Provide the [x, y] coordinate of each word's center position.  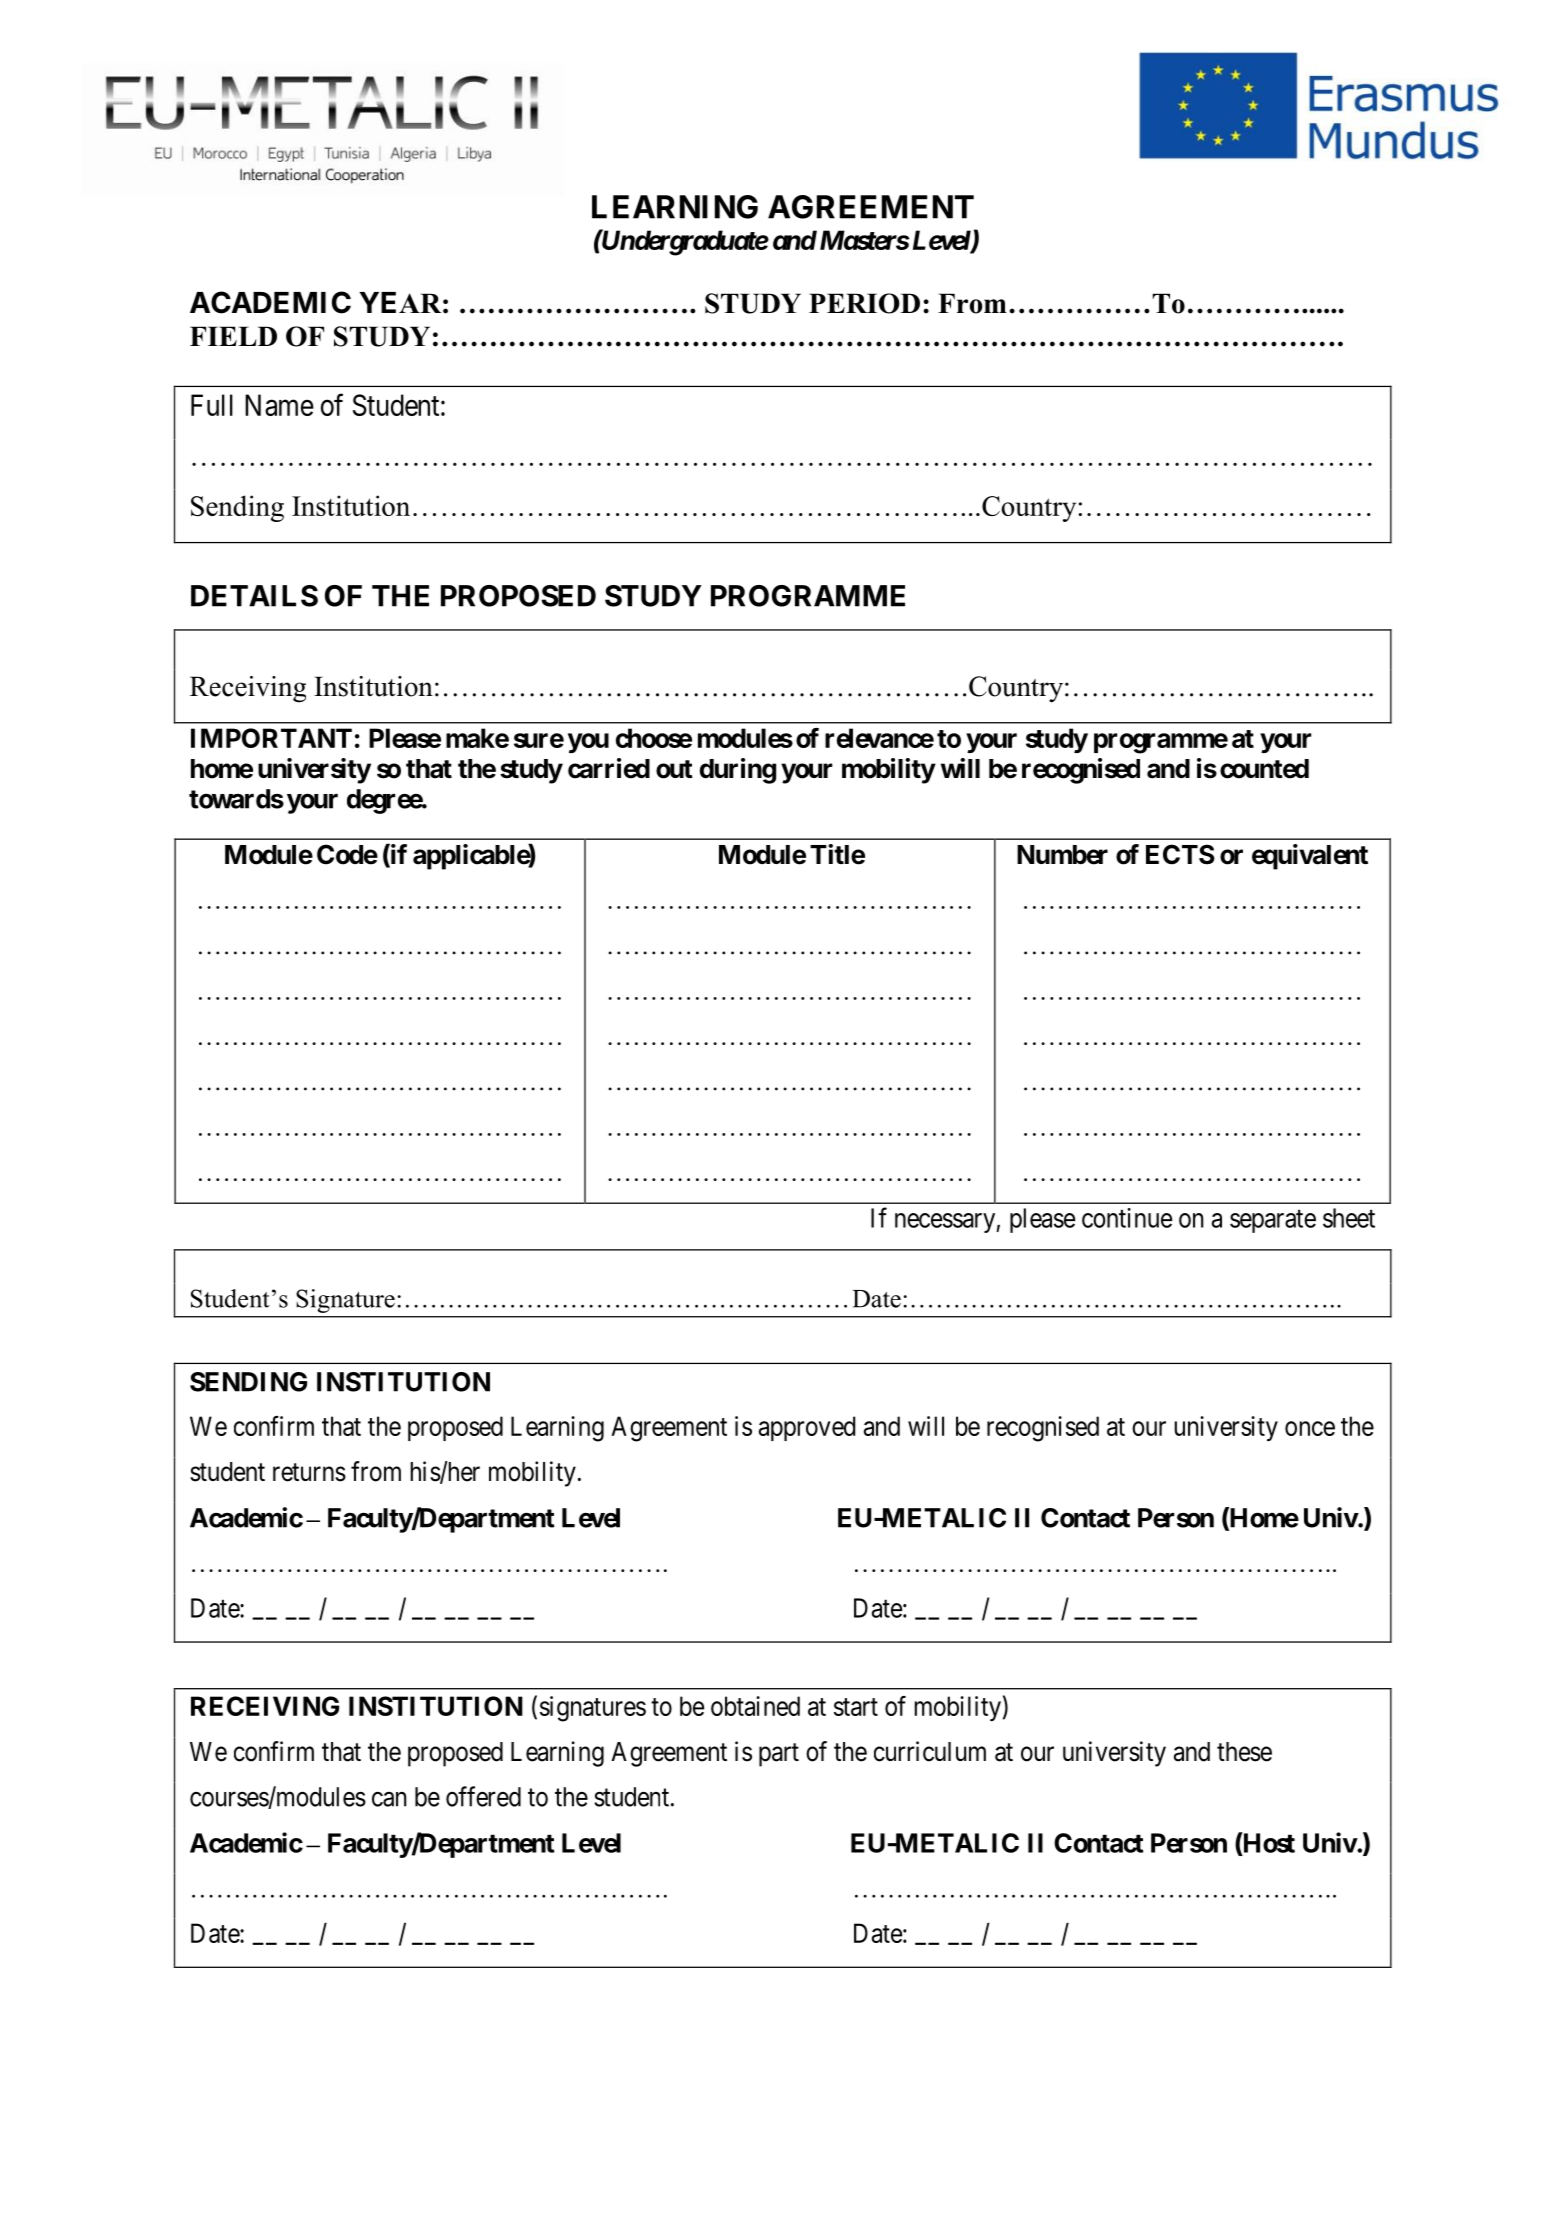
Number [1062, 855]
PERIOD [864, 303]
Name [279, 405]
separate [1273, 1221]
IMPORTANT [271, 738]
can [389, 1799]
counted [1264, 769]
